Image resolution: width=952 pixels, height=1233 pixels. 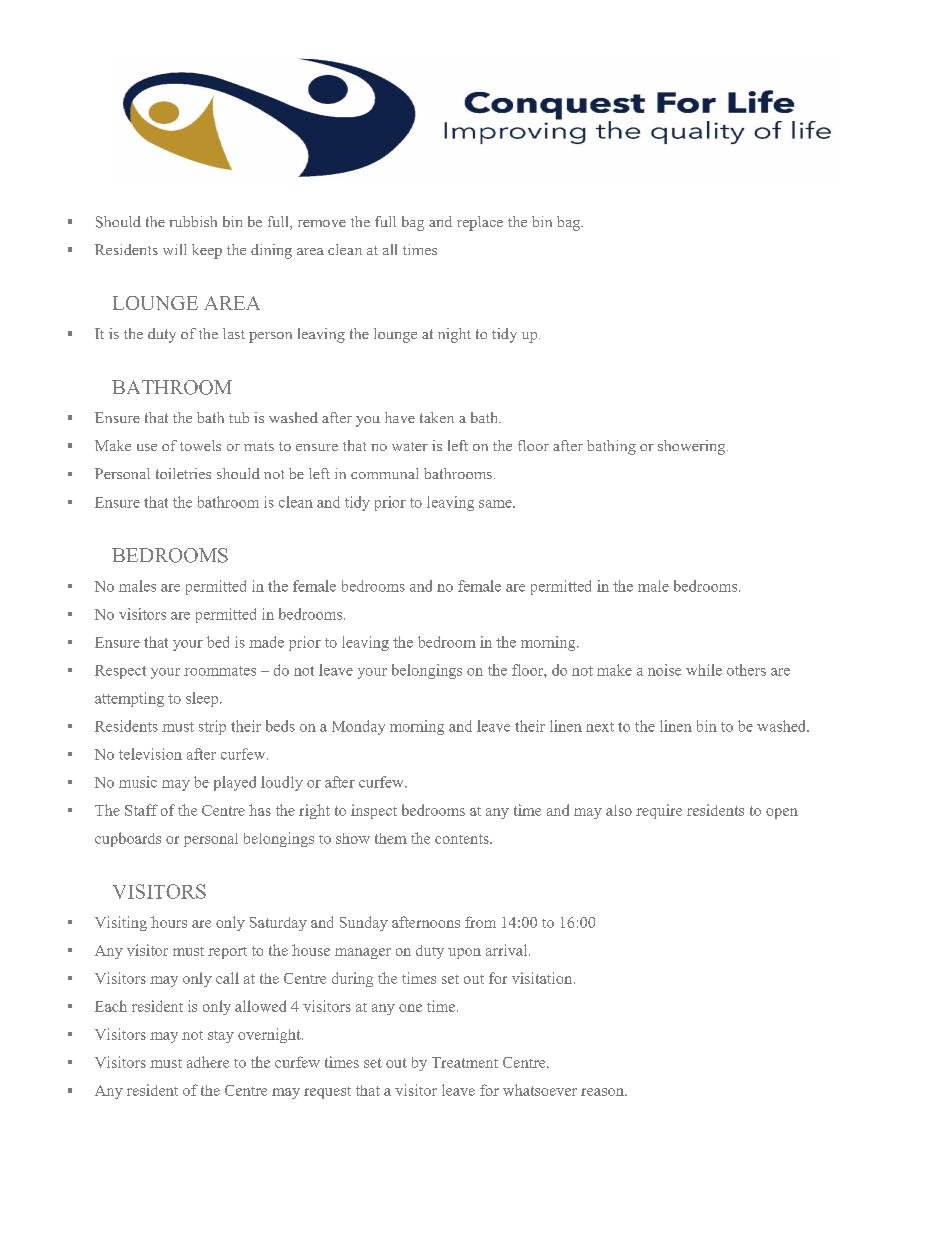 I want to click on keep, so click(x=207, y=251).
